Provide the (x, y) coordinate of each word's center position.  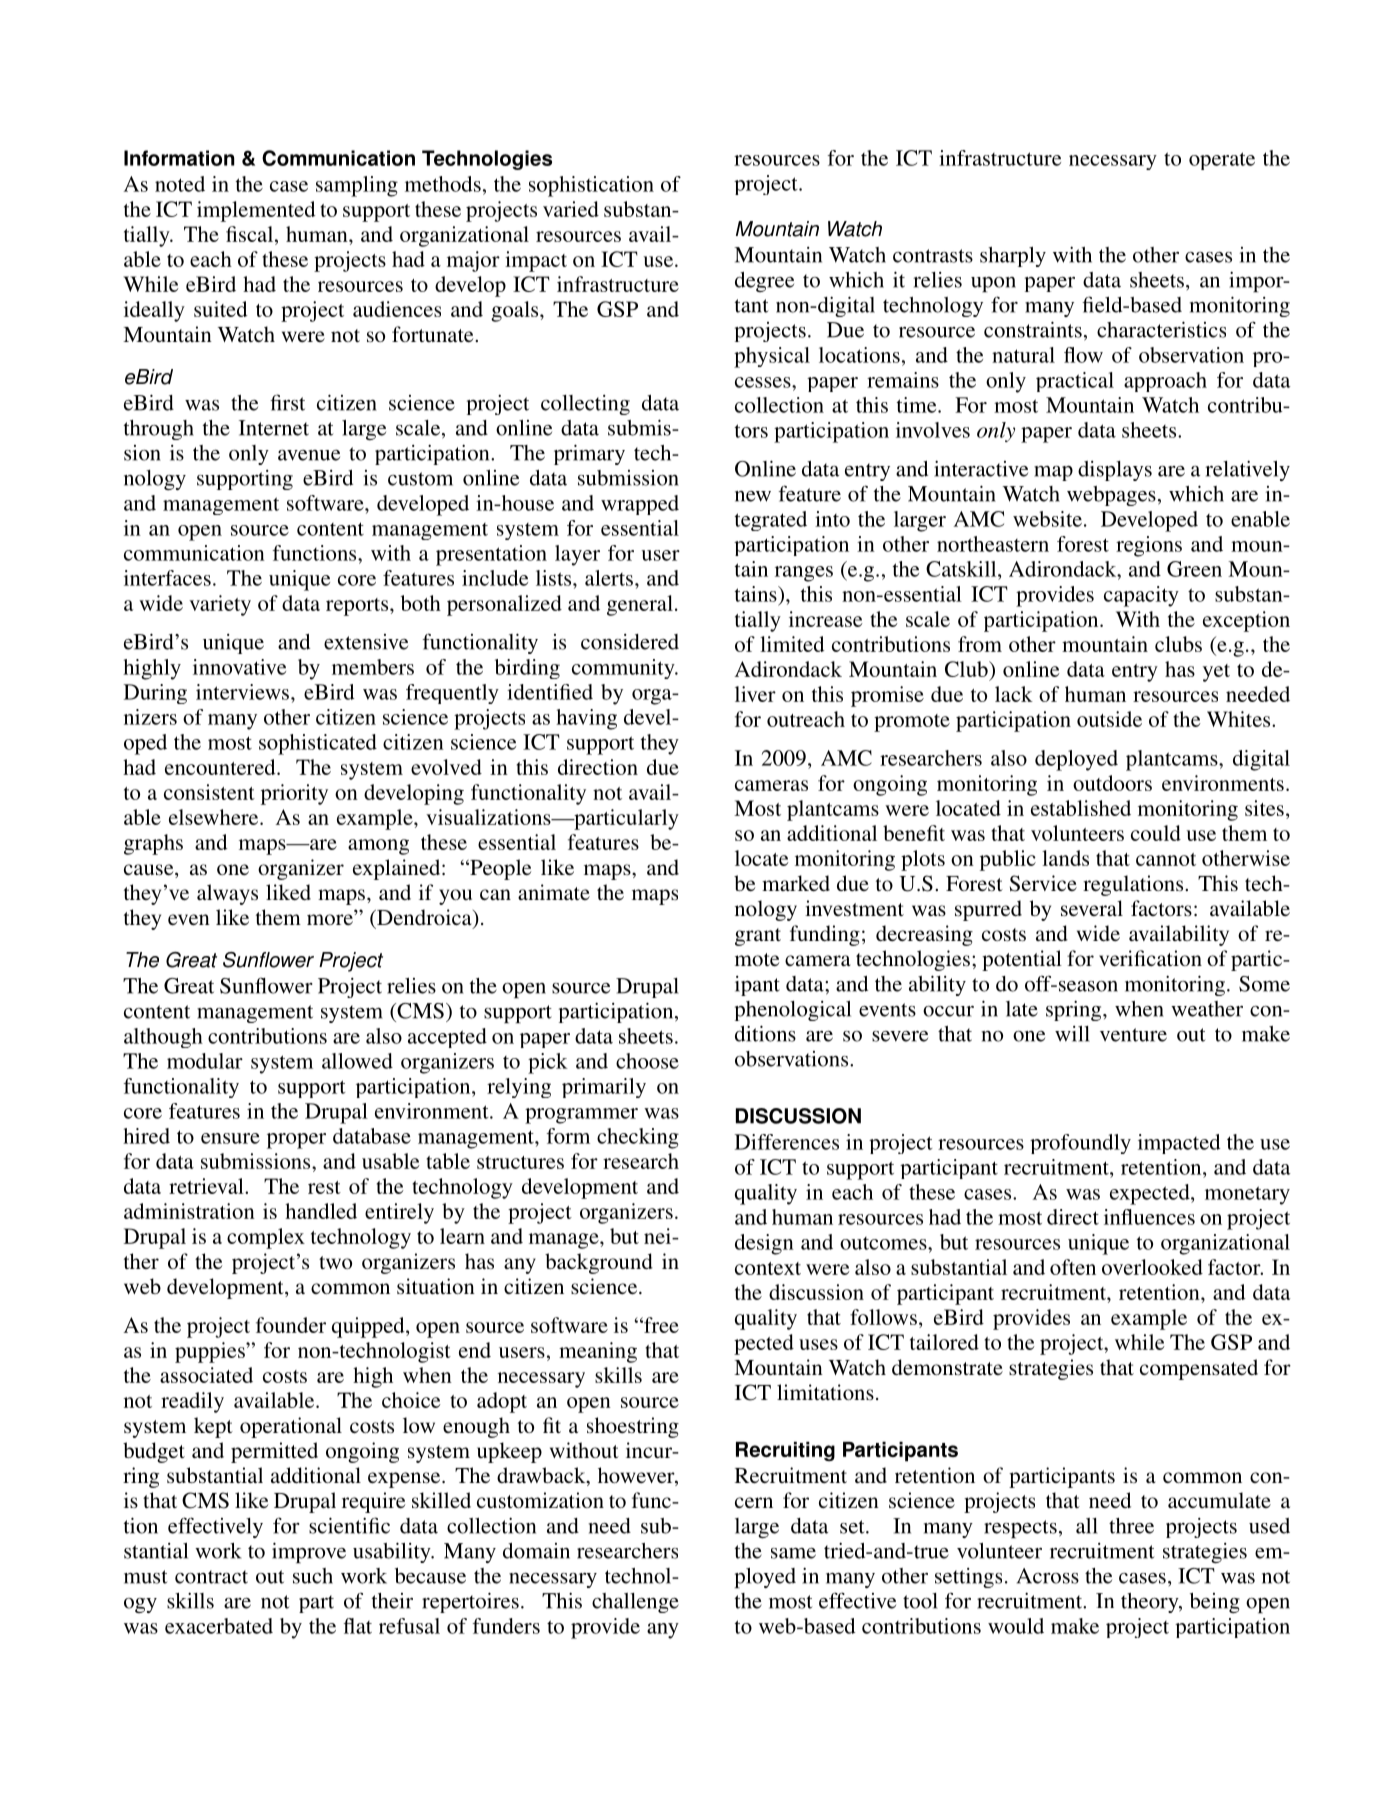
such (313, 1576)
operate (1222, 161)
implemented (256, 211)
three (1131, 1526)
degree (764, 282)
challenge (635, 1603)
